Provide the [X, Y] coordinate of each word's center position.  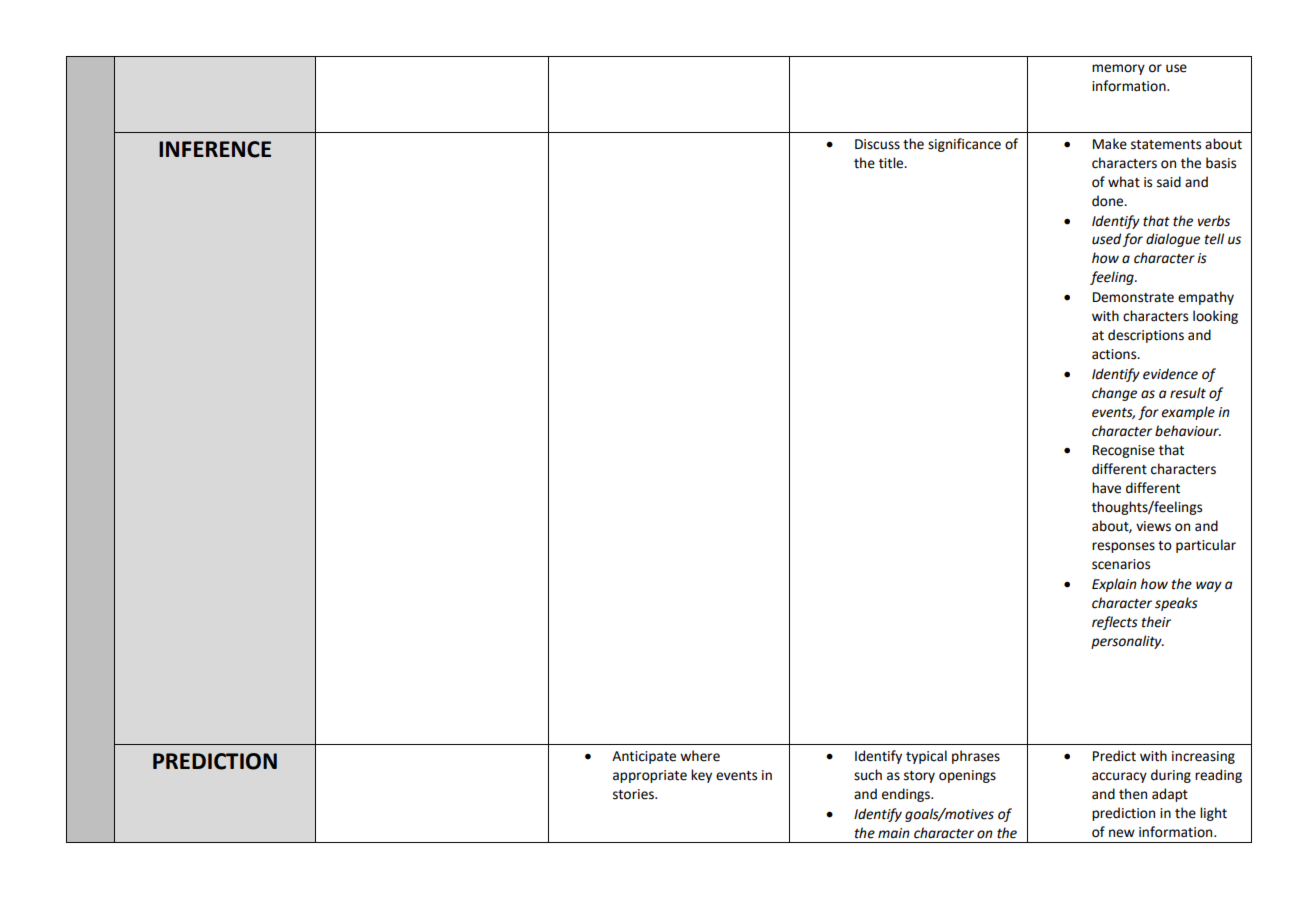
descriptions [1146, 336]
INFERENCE [215, 149]
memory [1118, 69]
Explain [1114, 585]
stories [635, 794]
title [892, 163]
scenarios [1121, 564]
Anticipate [644, 757]
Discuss [877, 144]
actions [1115, 354]
